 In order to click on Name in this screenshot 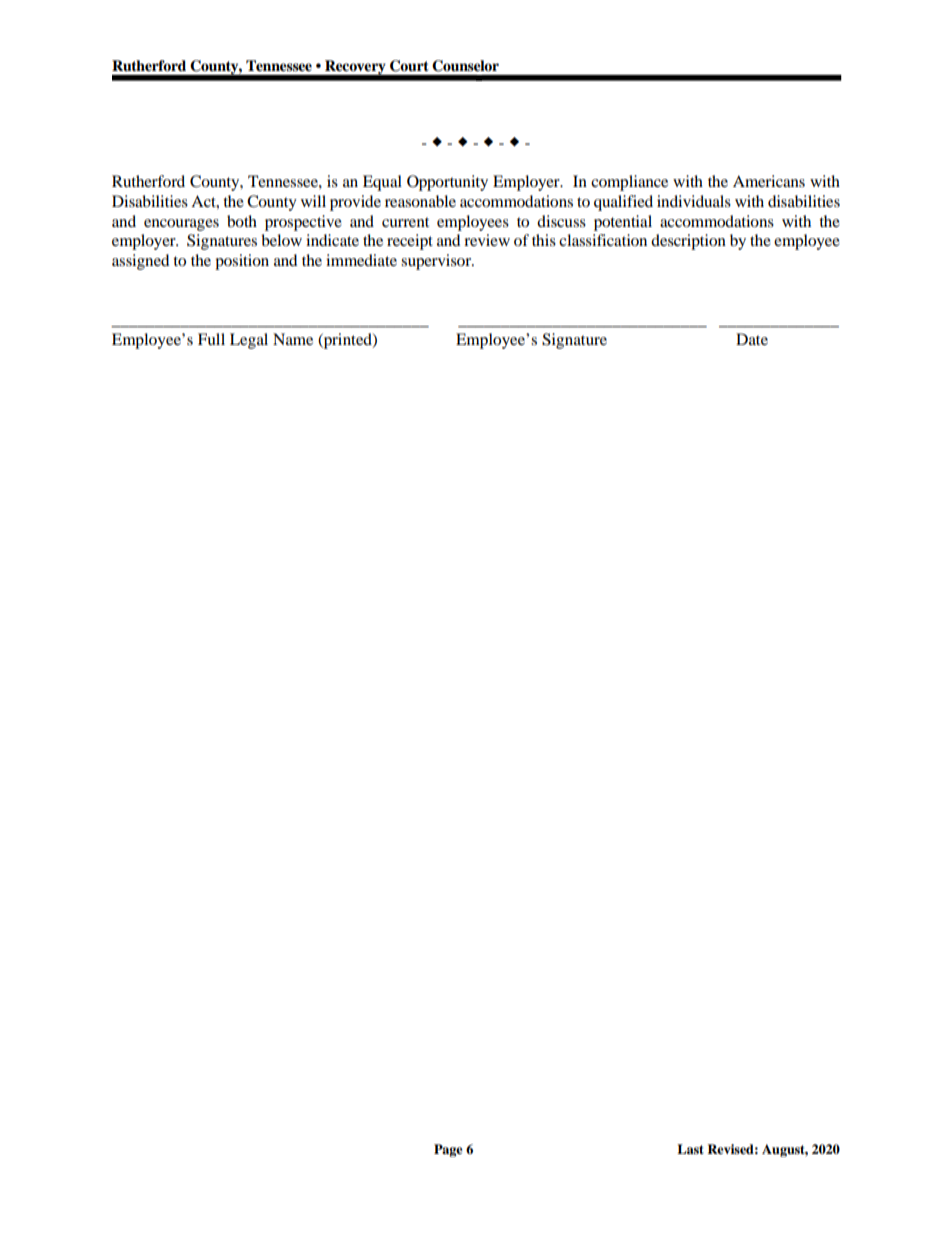, I will do `click(293, 339)`.
